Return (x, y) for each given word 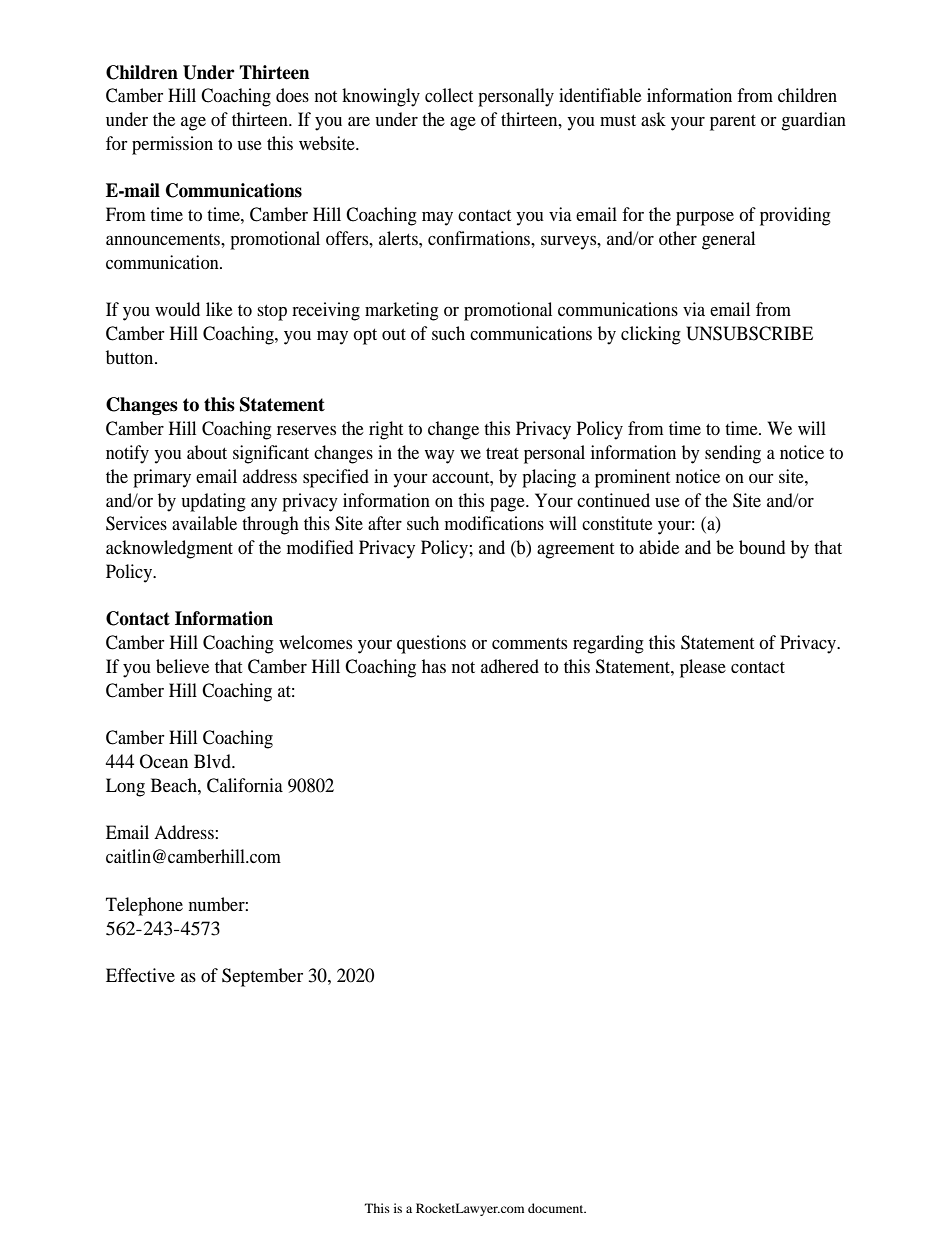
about (207, 452)
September (262, 977)
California (245, 785)
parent (733, 123)
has (434, 666)
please (703, 668)
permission (172, 145)
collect (449, 95)
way (440, 457)
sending (733, 454)
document (557, 1208)
